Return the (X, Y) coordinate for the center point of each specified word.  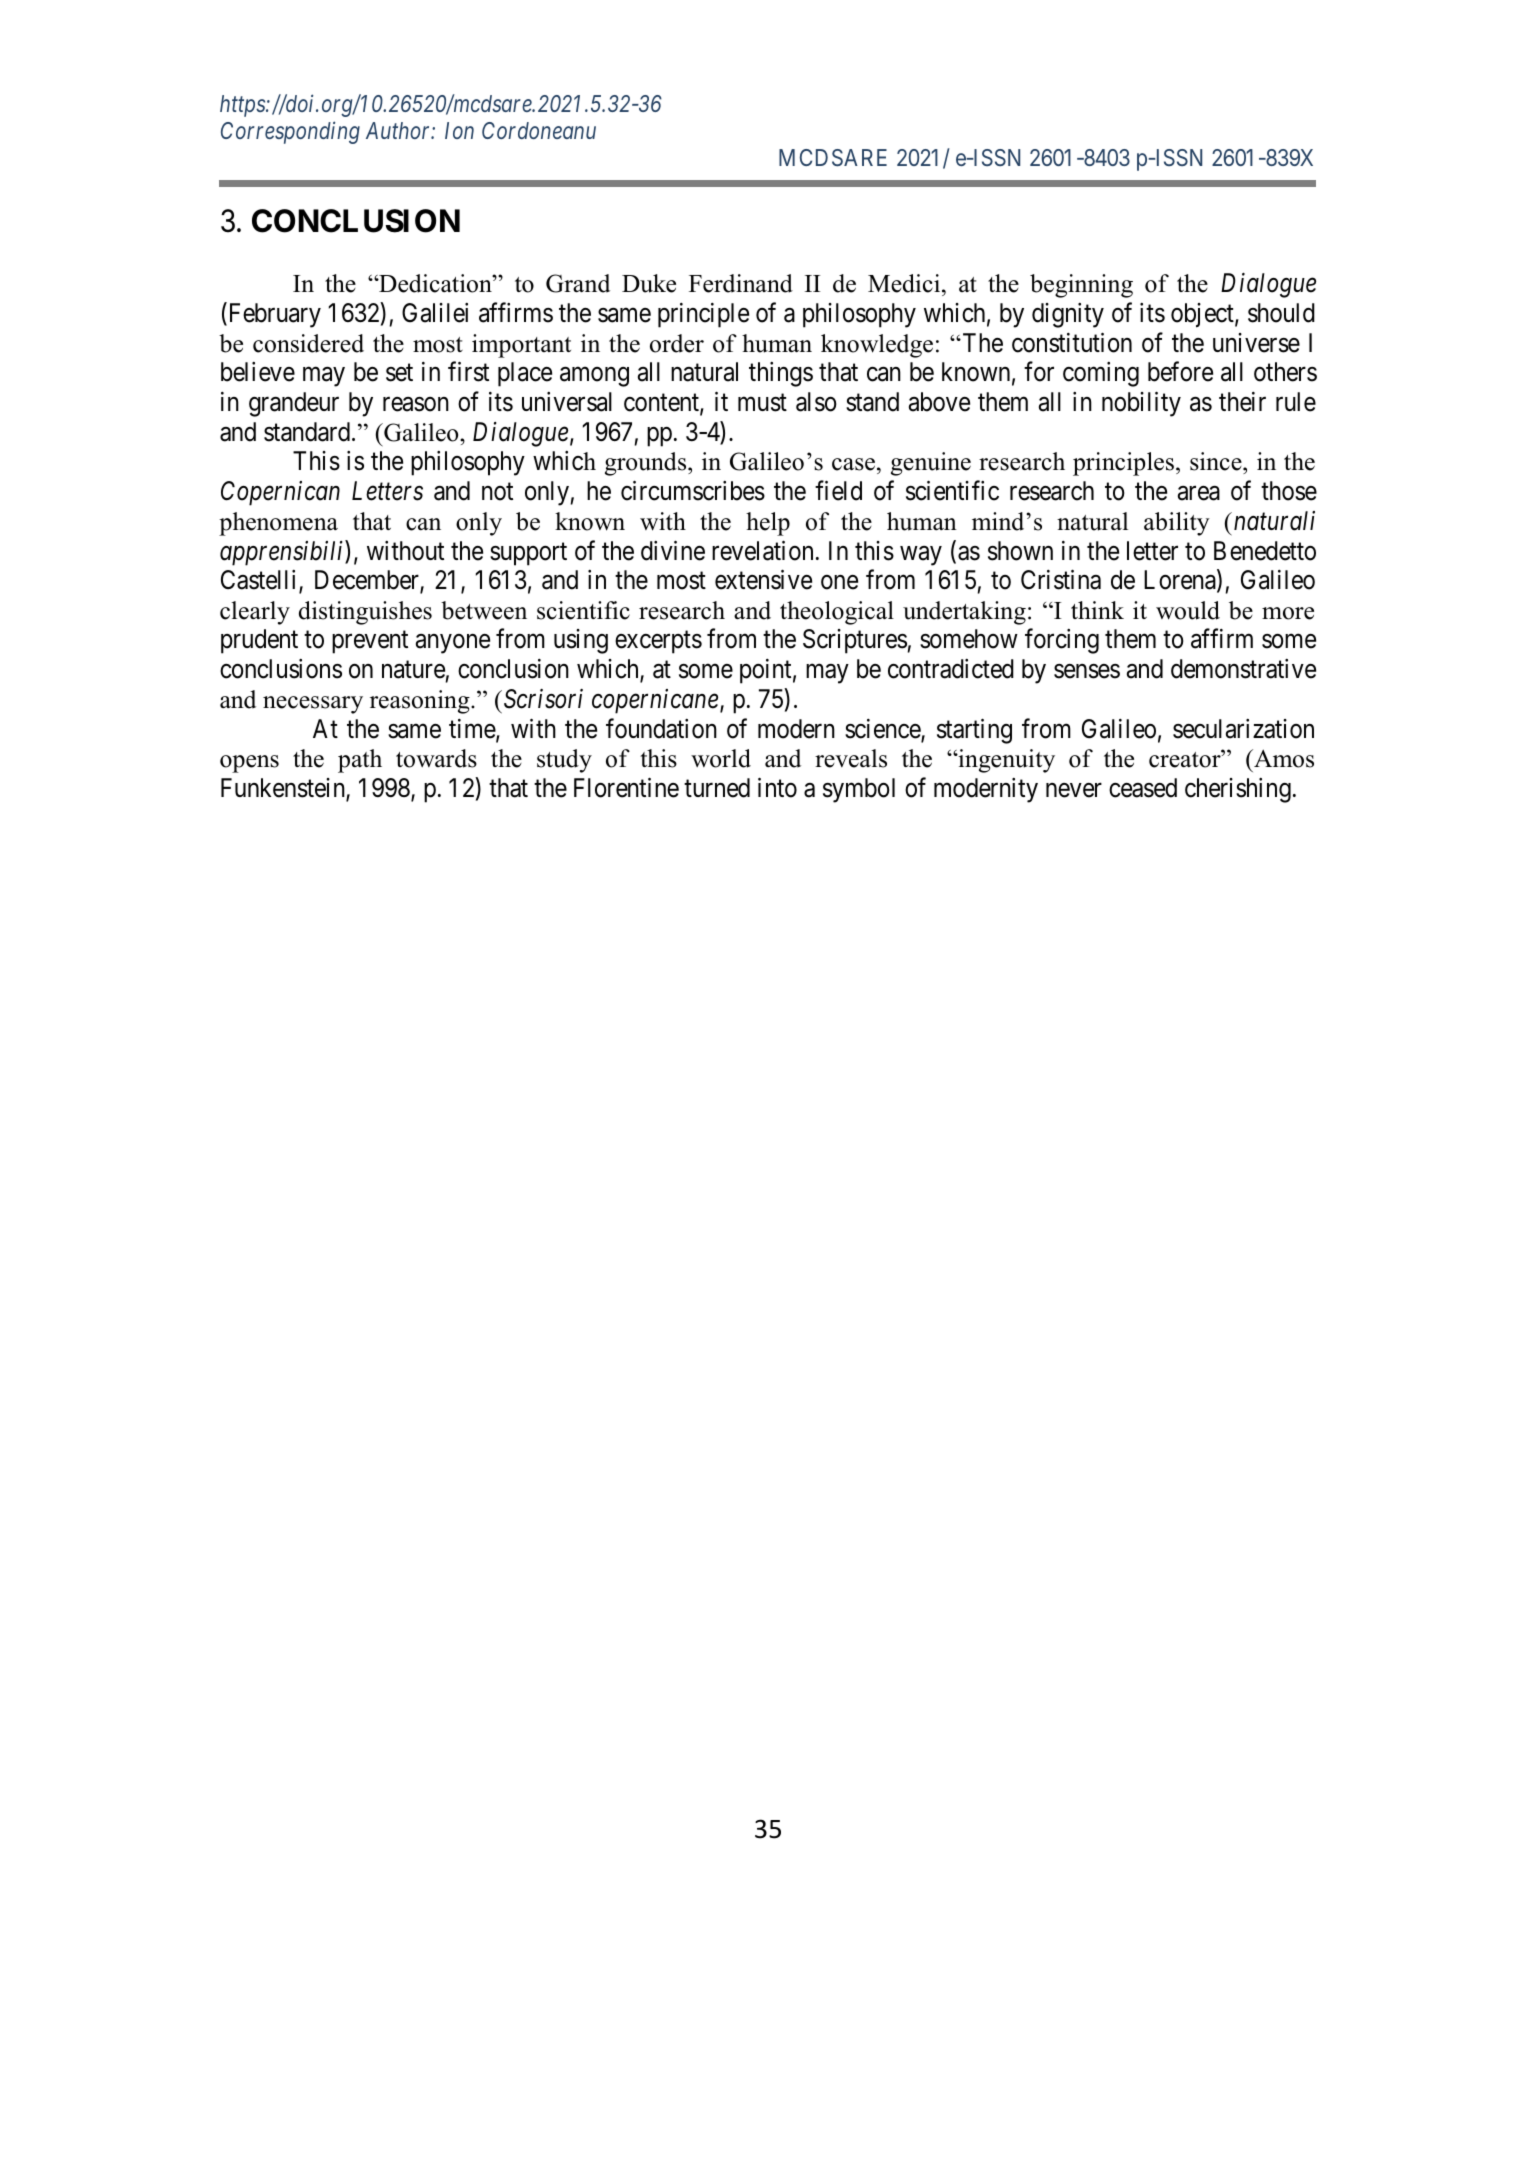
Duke (649, 283)
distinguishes (365, 613)
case (853, 464)
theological (837, 613)
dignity (1068, 315)
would (1188, 610)
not (497, 492)
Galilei (435, 313)
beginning (1081, 286)
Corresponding (290, 132)
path (360, 761)
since (1217, 463)
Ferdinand (741, 283)
